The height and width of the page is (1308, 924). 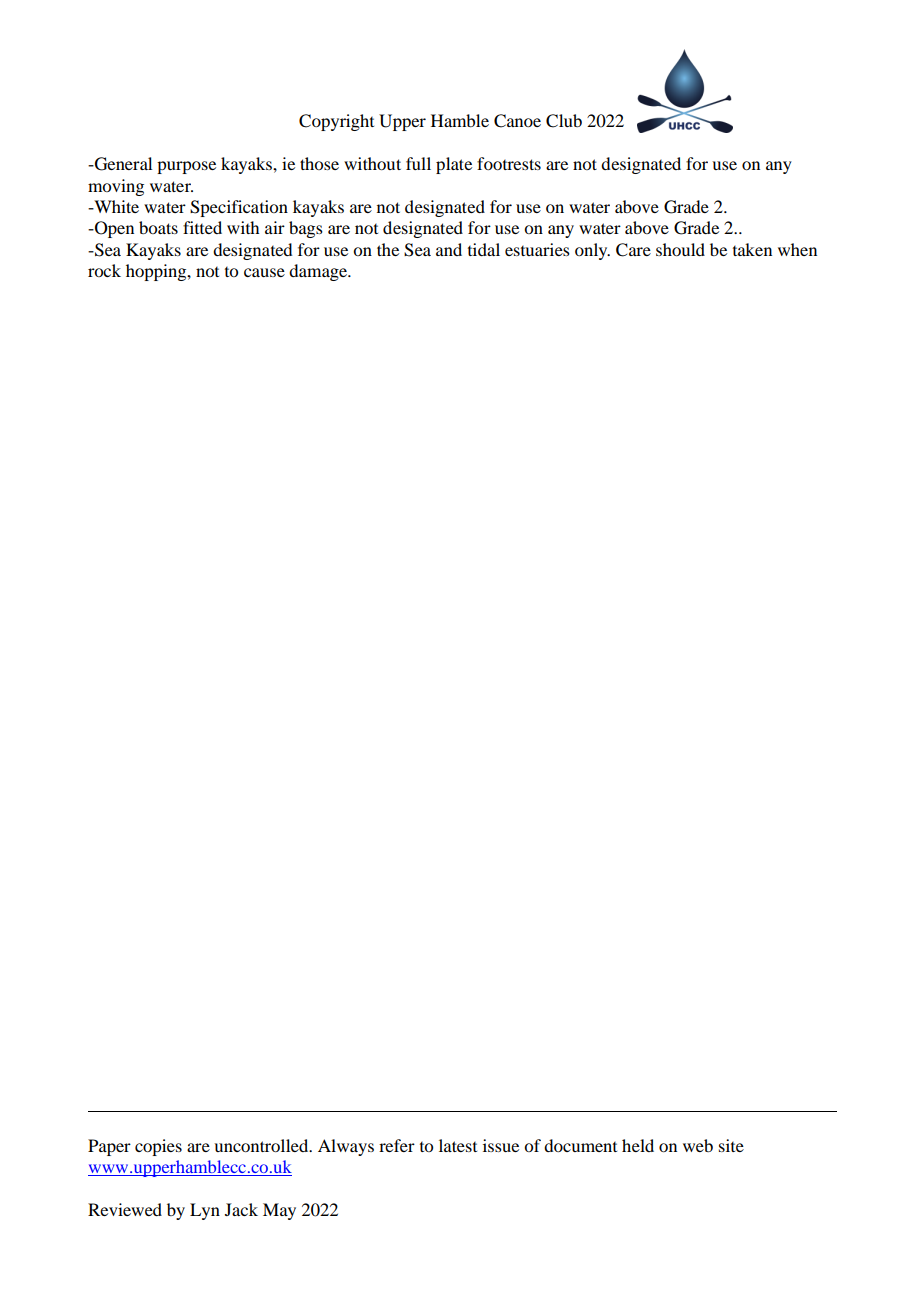 What do you see at coordinates (501, 1145) in the page?
I see `issue` at bounding box center [501, 1145].
